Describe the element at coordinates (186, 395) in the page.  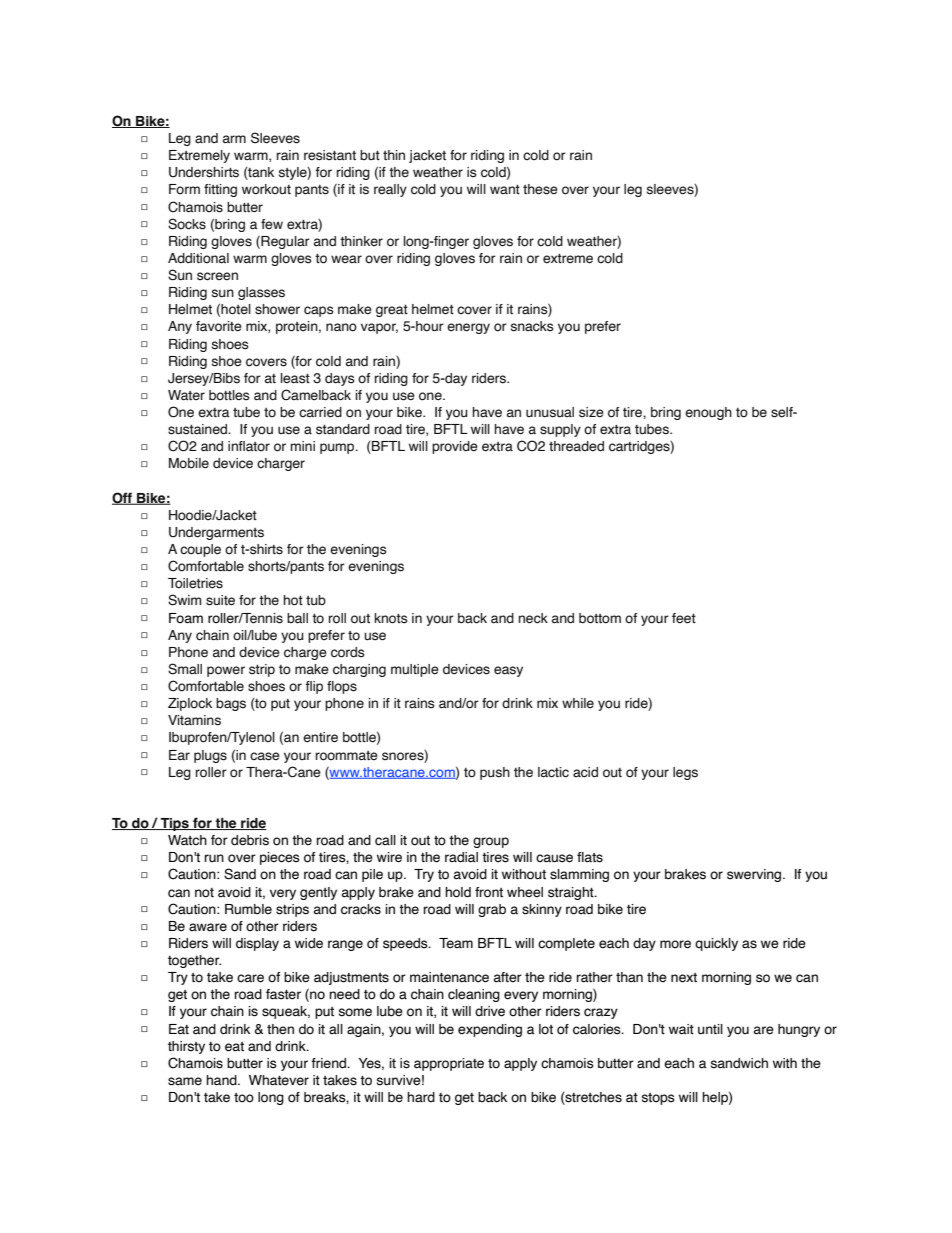
I see `Water` at that location.
